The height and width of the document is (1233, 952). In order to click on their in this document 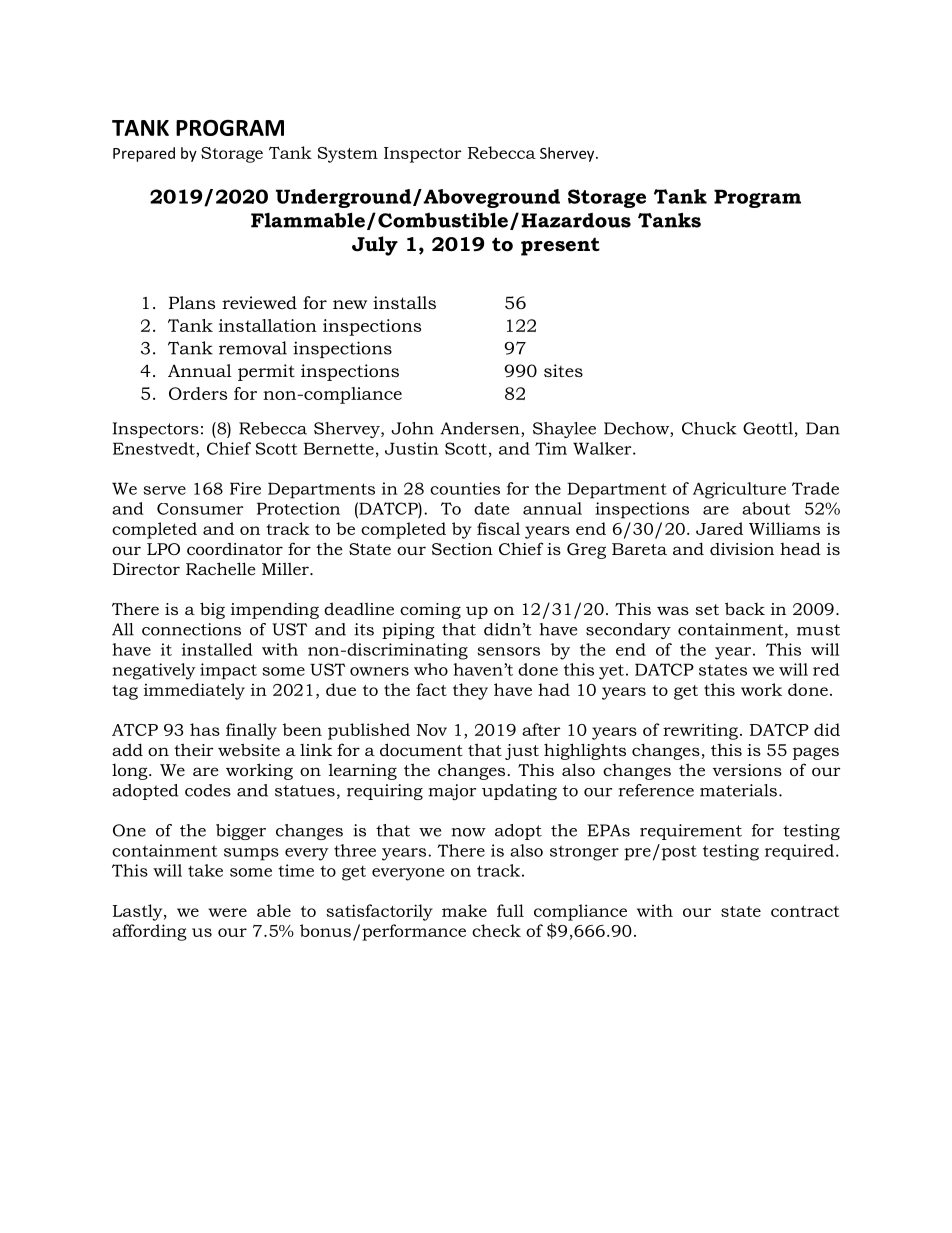, I will do `click(194, 749)`.
